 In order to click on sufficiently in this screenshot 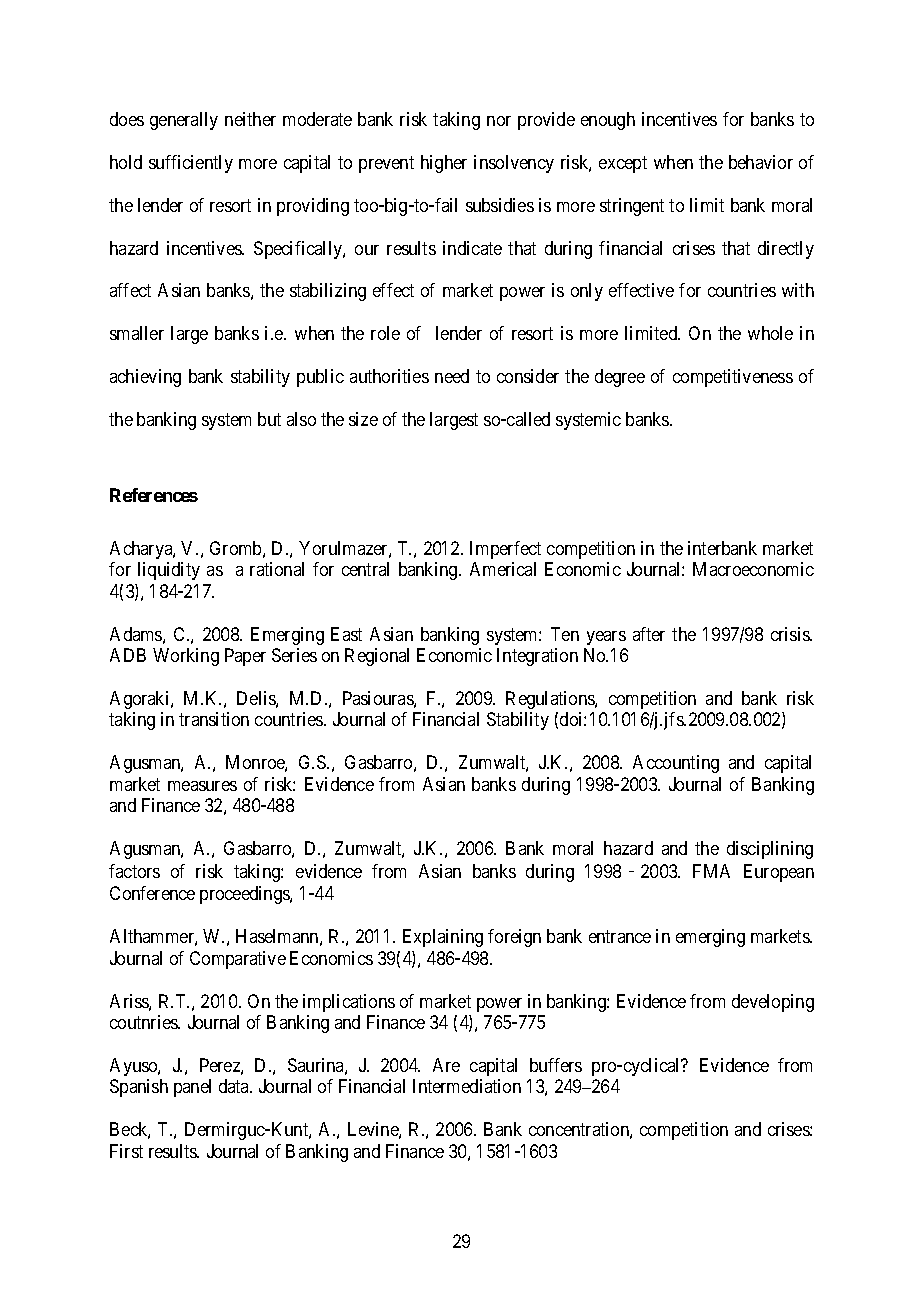, I will do `click(191, 164)`.
